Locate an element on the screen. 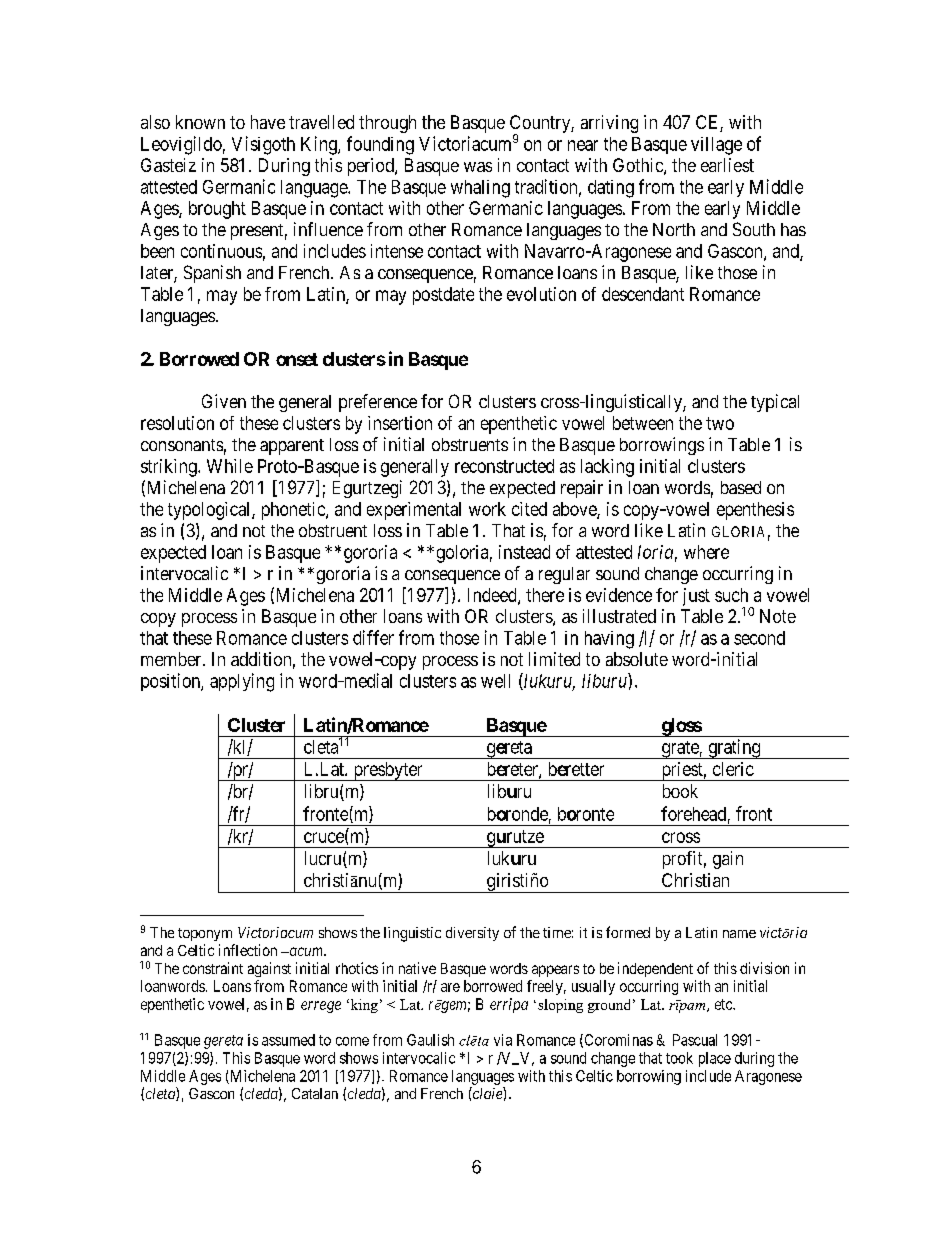  assumed is located at coordinates (288, 1040).
